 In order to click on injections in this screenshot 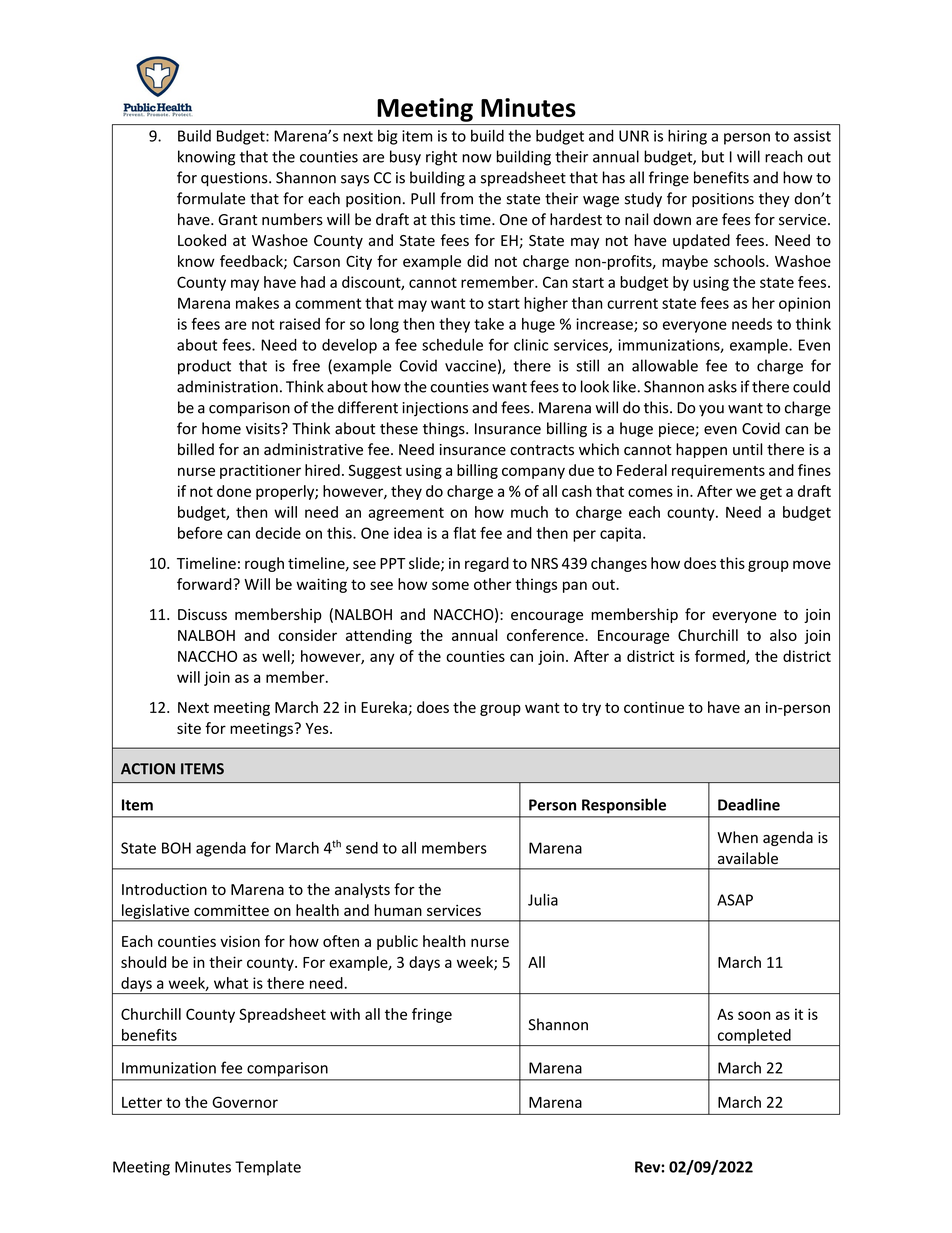, I will do `click(435, 409)`.
